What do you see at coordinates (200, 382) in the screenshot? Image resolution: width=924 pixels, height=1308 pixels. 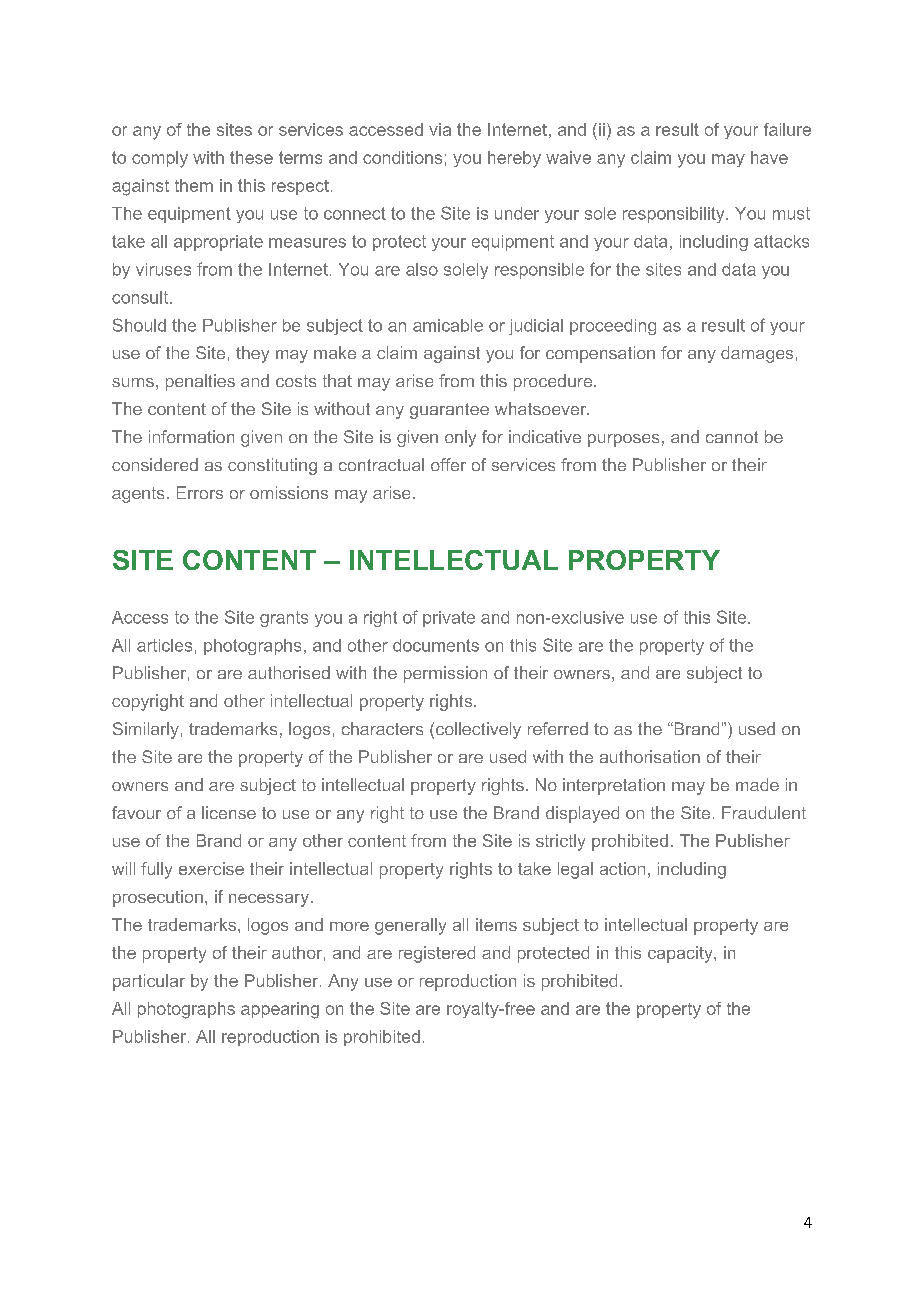 I see `penalties` at bounding box center [200, 382].
